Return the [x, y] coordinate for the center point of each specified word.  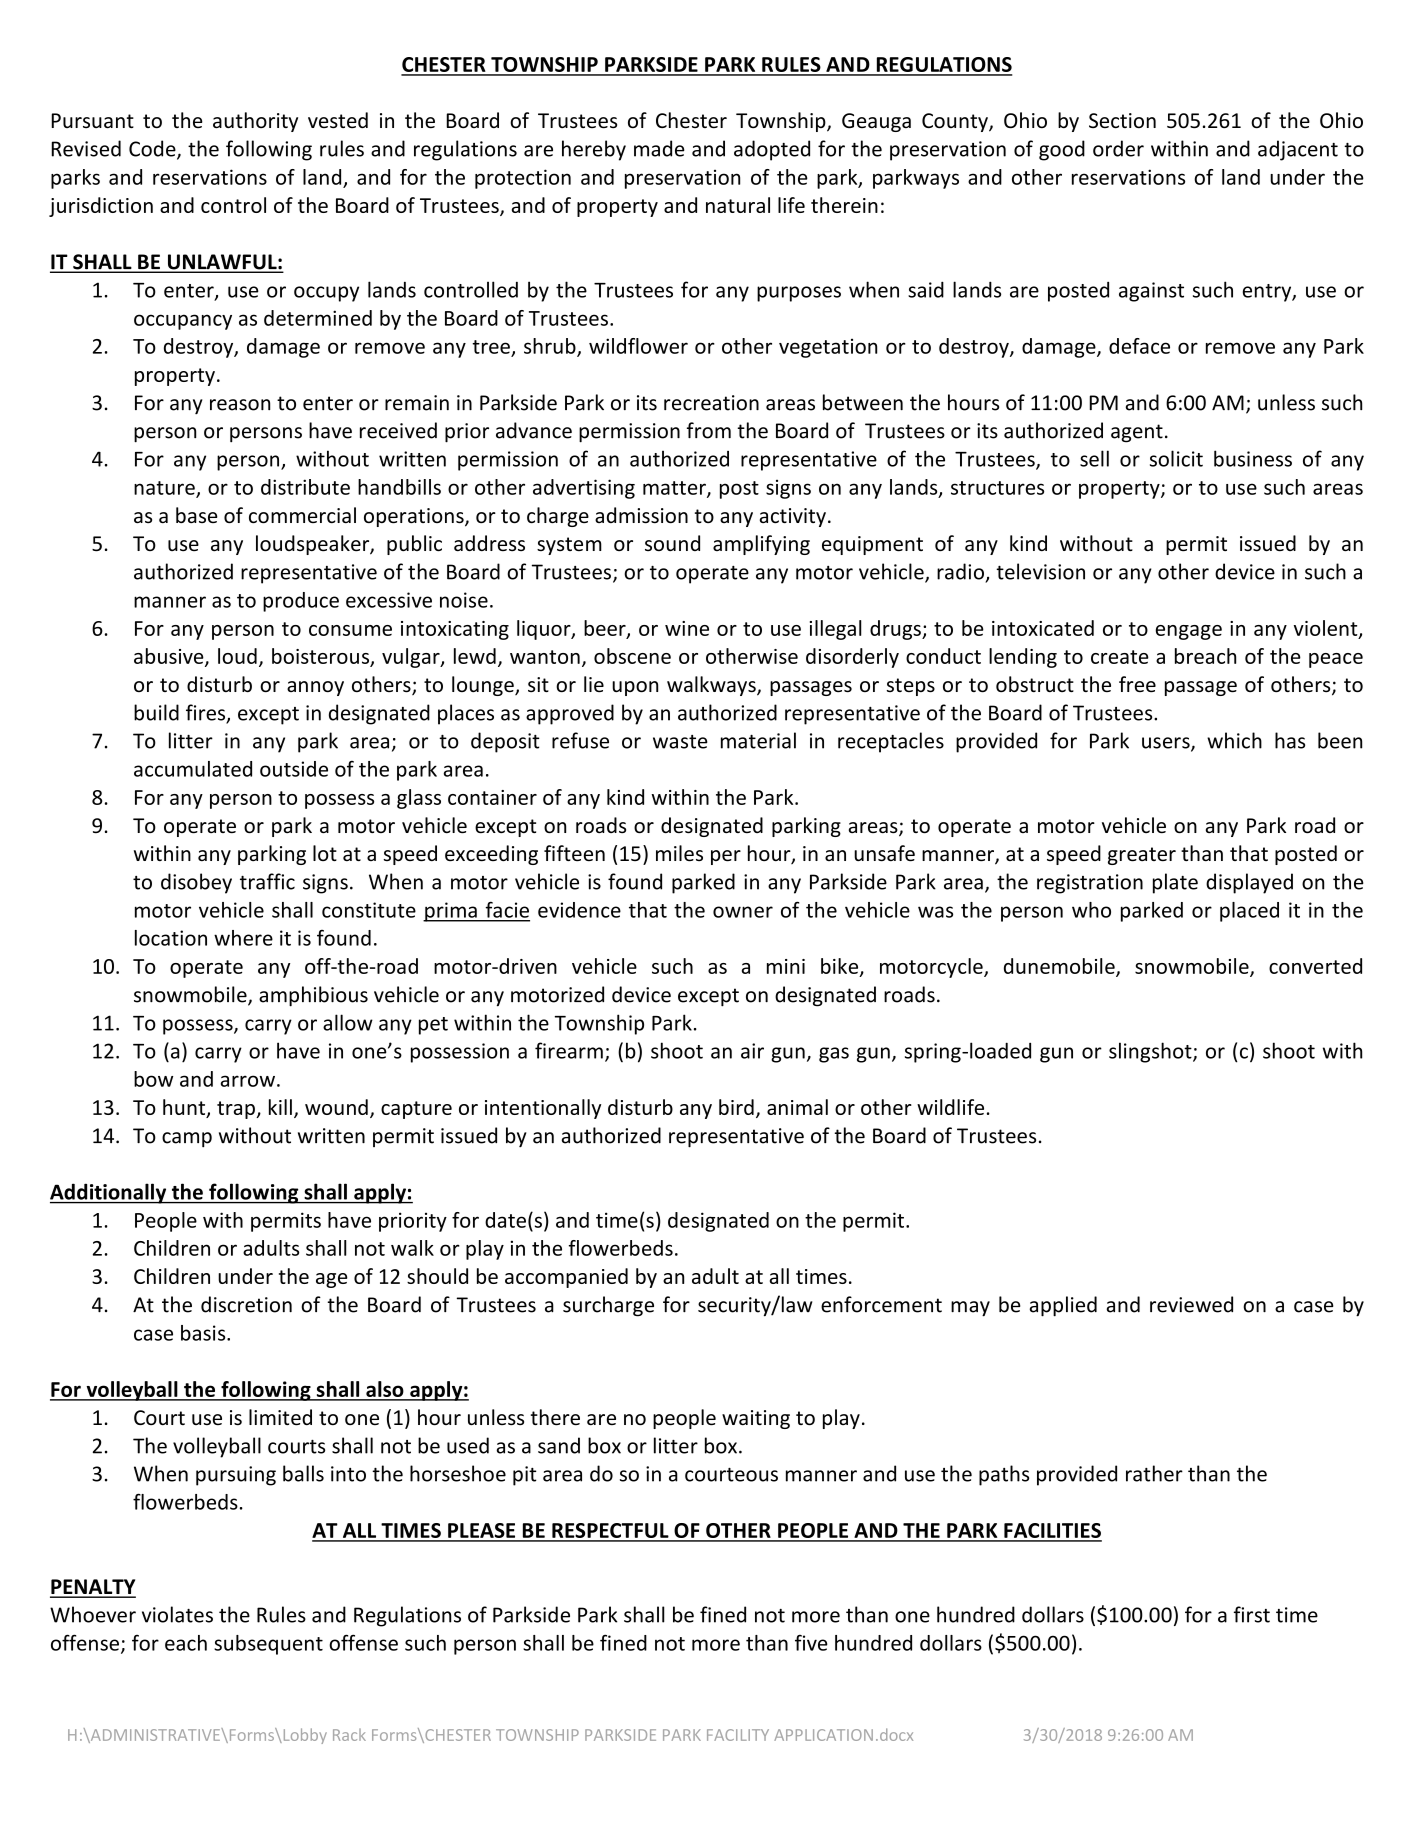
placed [1249, 912]
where [243, 938]
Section [1122, 120]
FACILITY [738, 1735]
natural [738, 205]
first [1252, 1614]
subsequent [268, 1645]
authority [255, 122]
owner [743, 912]
